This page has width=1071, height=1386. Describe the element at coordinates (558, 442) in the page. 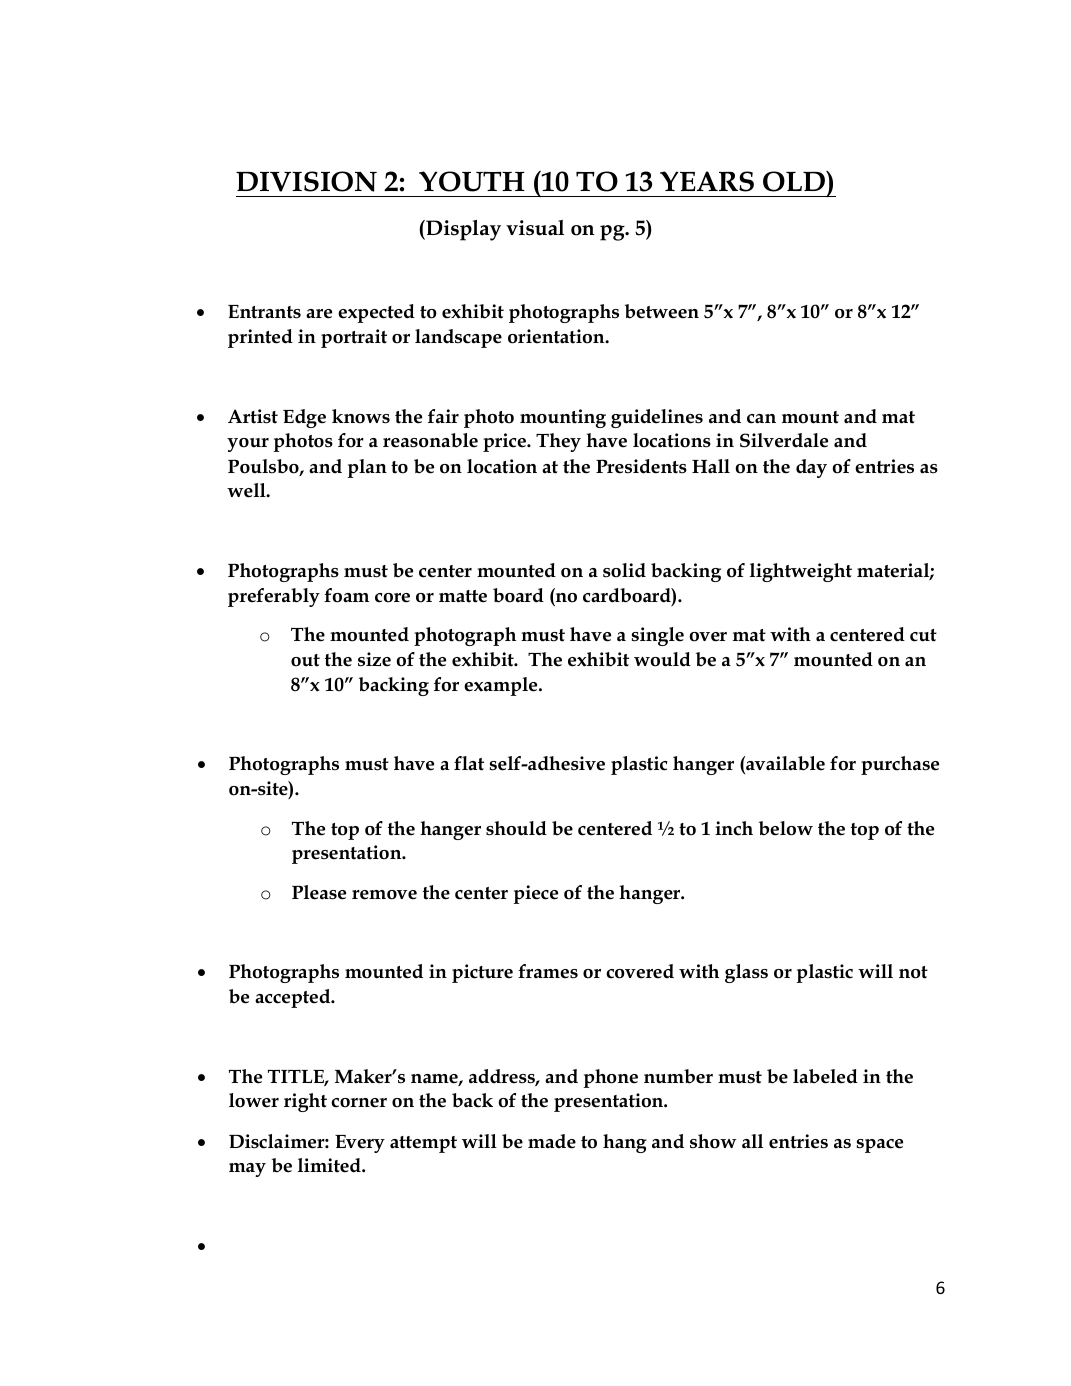

I see `They` at that location.
